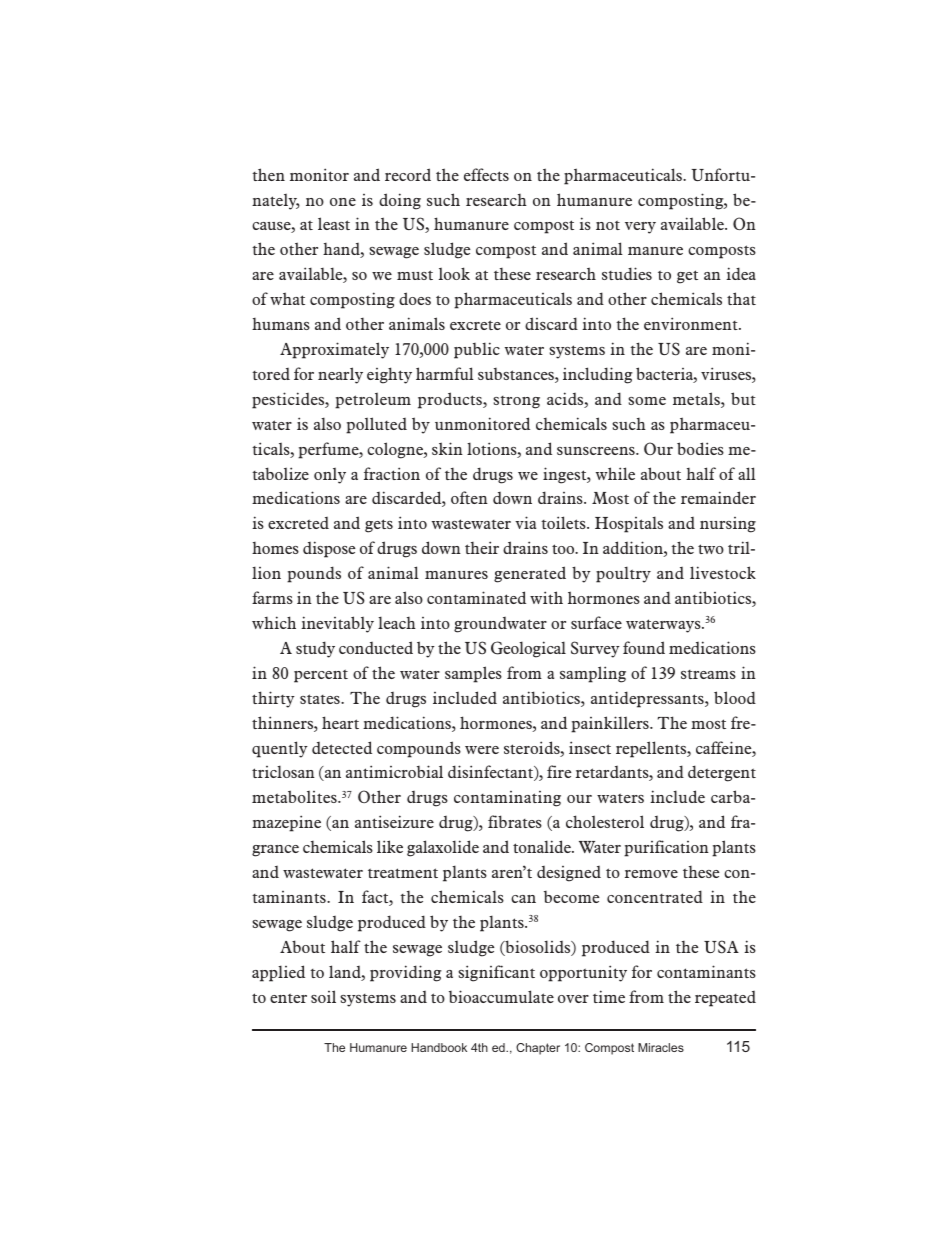  Describe the element at coordinates (334, 223) in the image. I see `least` at that location.
